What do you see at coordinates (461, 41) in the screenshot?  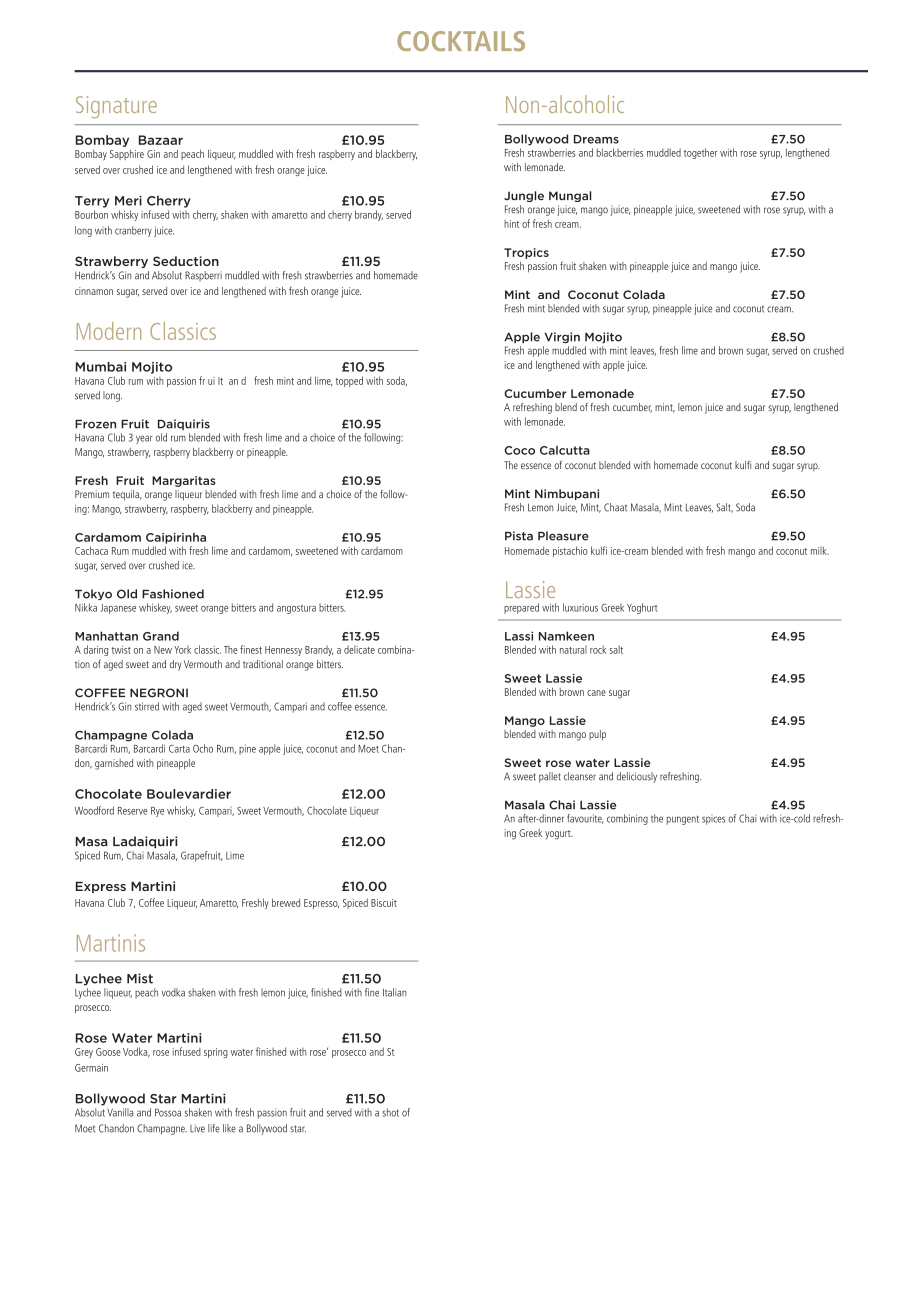 I see `COCKTAILS` at bounding box center [461, 41].
